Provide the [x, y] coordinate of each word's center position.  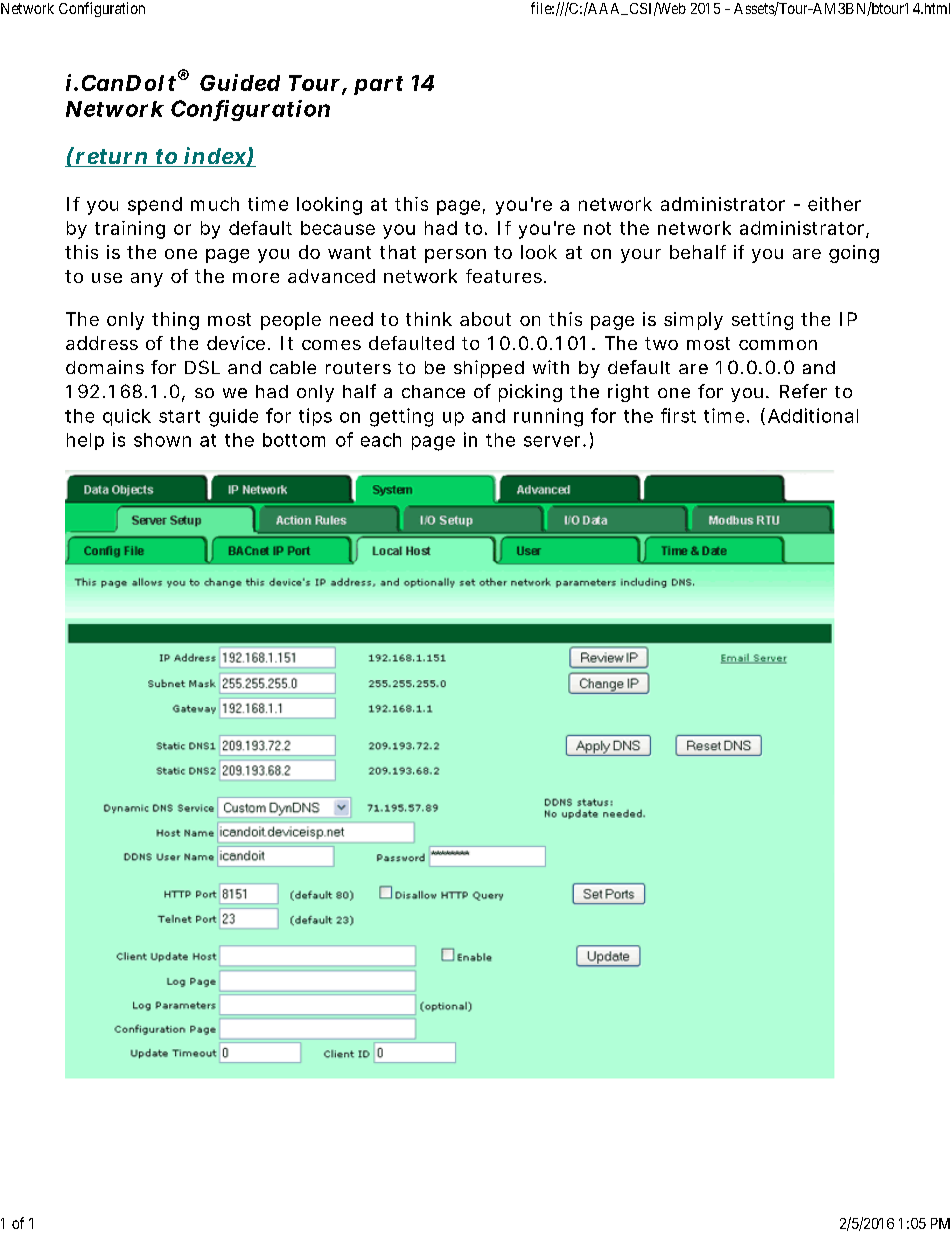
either [834, 204]
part [378, 85]
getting [401, 417]
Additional [813, 415]
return [112, 157]
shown [162, 440]
